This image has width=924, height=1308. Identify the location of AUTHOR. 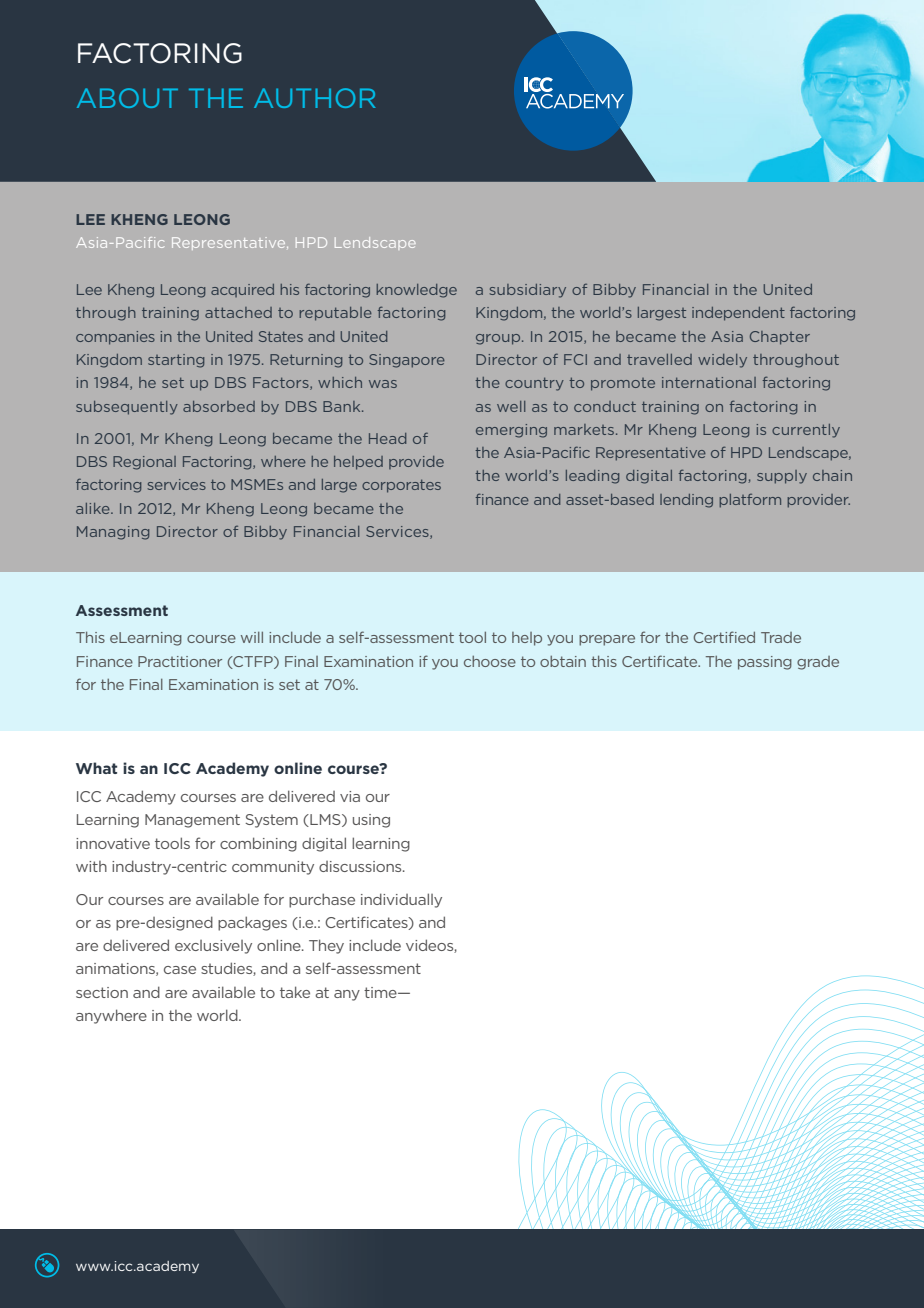
(315, 98).
